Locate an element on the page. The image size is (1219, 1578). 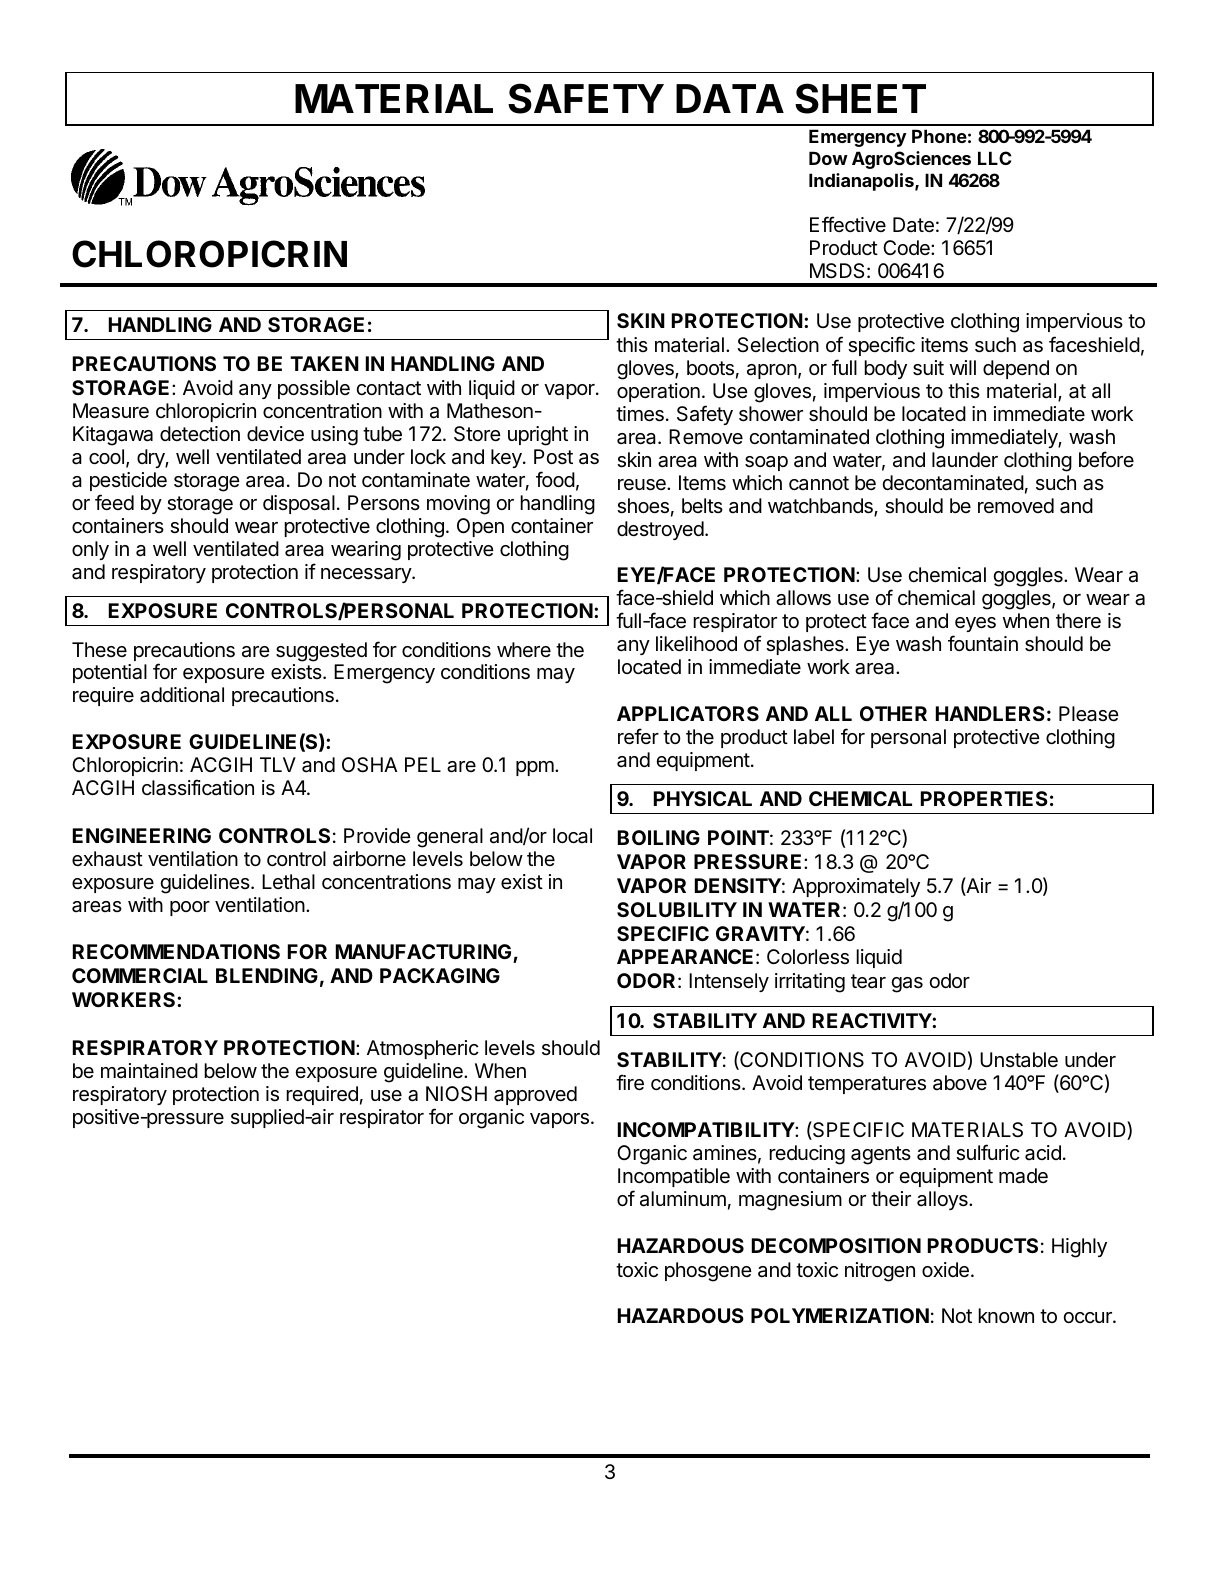
LLC is located at coordinates (994, 158).
